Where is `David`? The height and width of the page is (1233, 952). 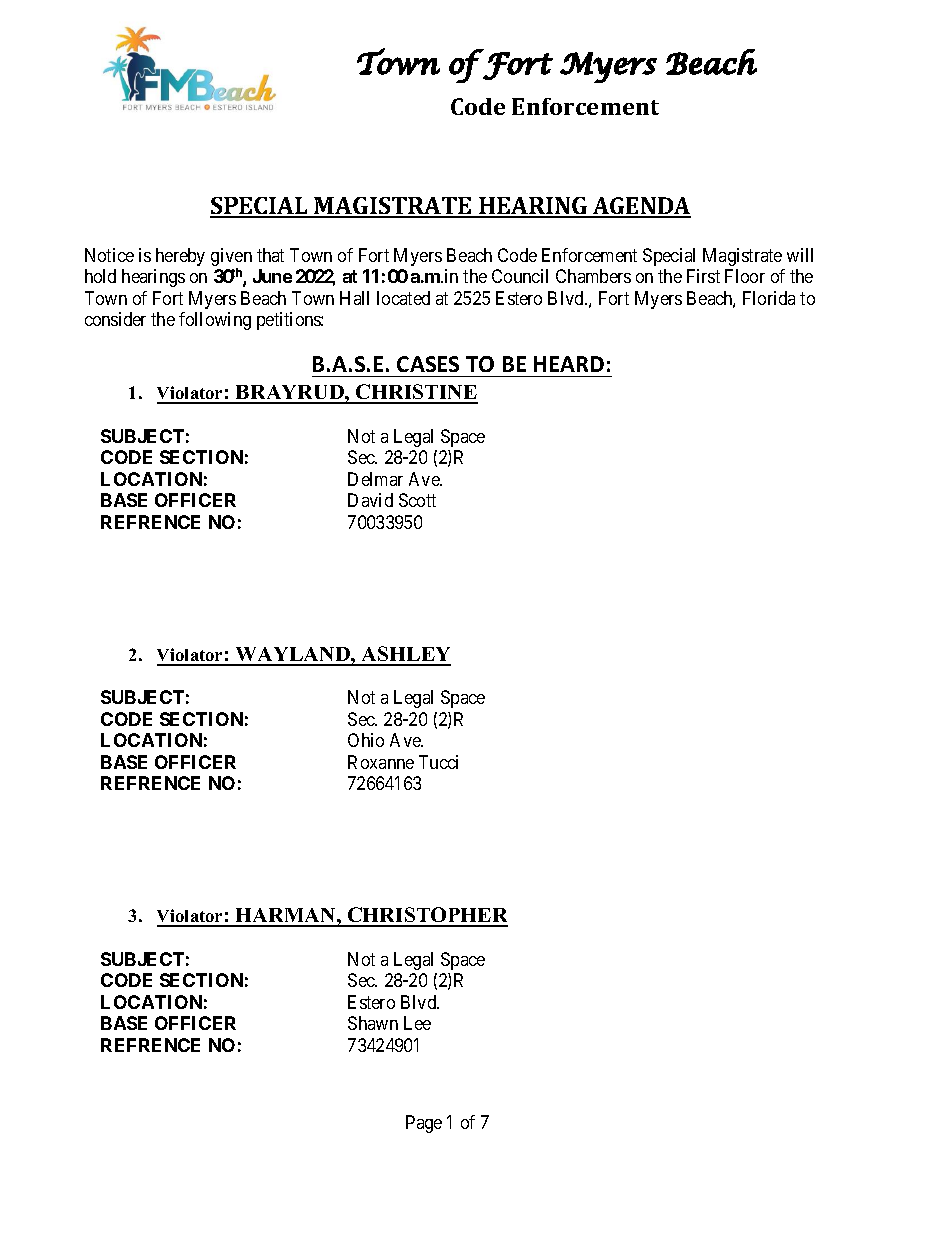
David is located at coordinates (370, 500).
